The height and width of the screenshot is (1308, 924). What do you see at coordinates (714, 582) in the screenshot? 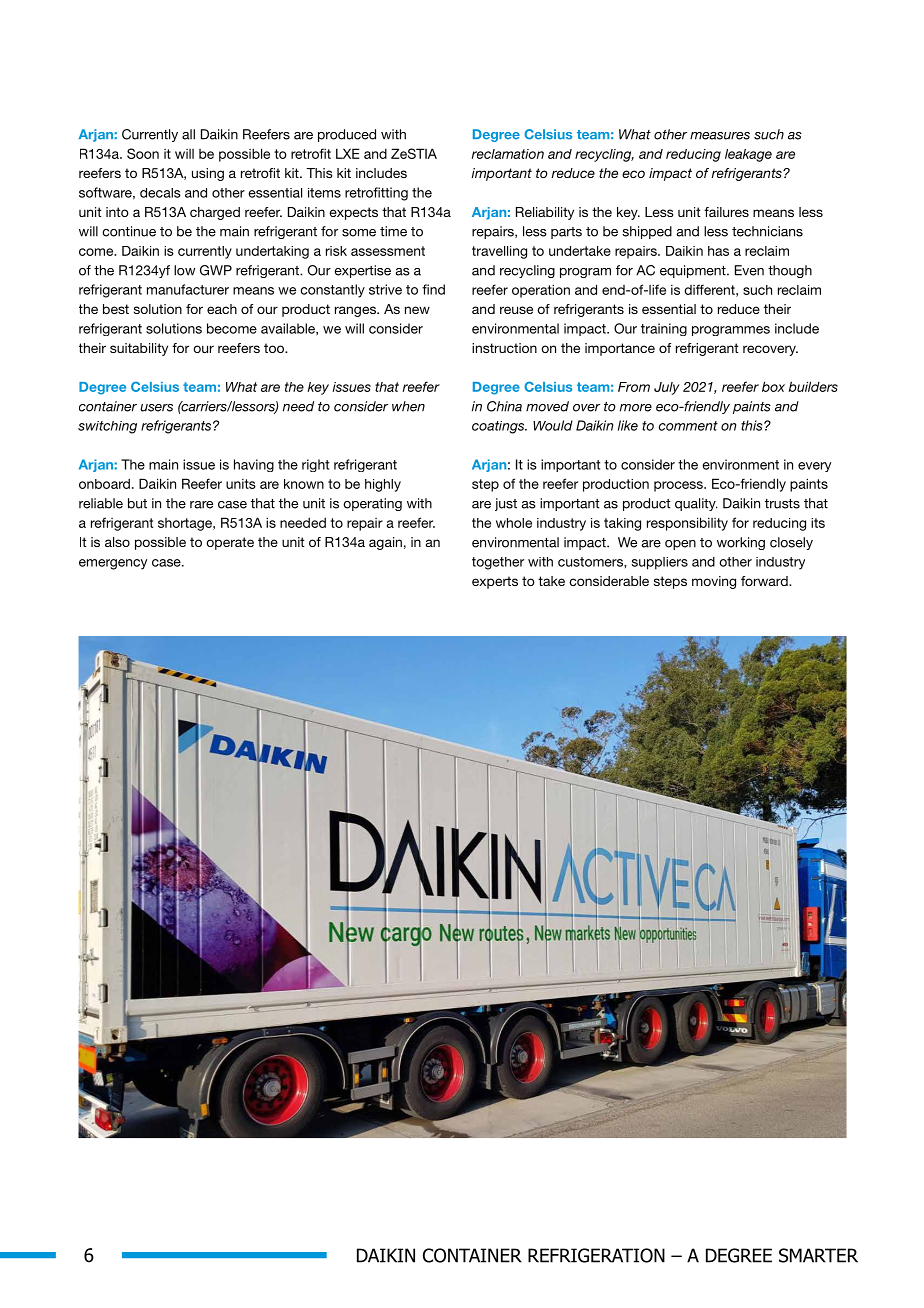
I see `moving` at bounding box center [714, 582].
